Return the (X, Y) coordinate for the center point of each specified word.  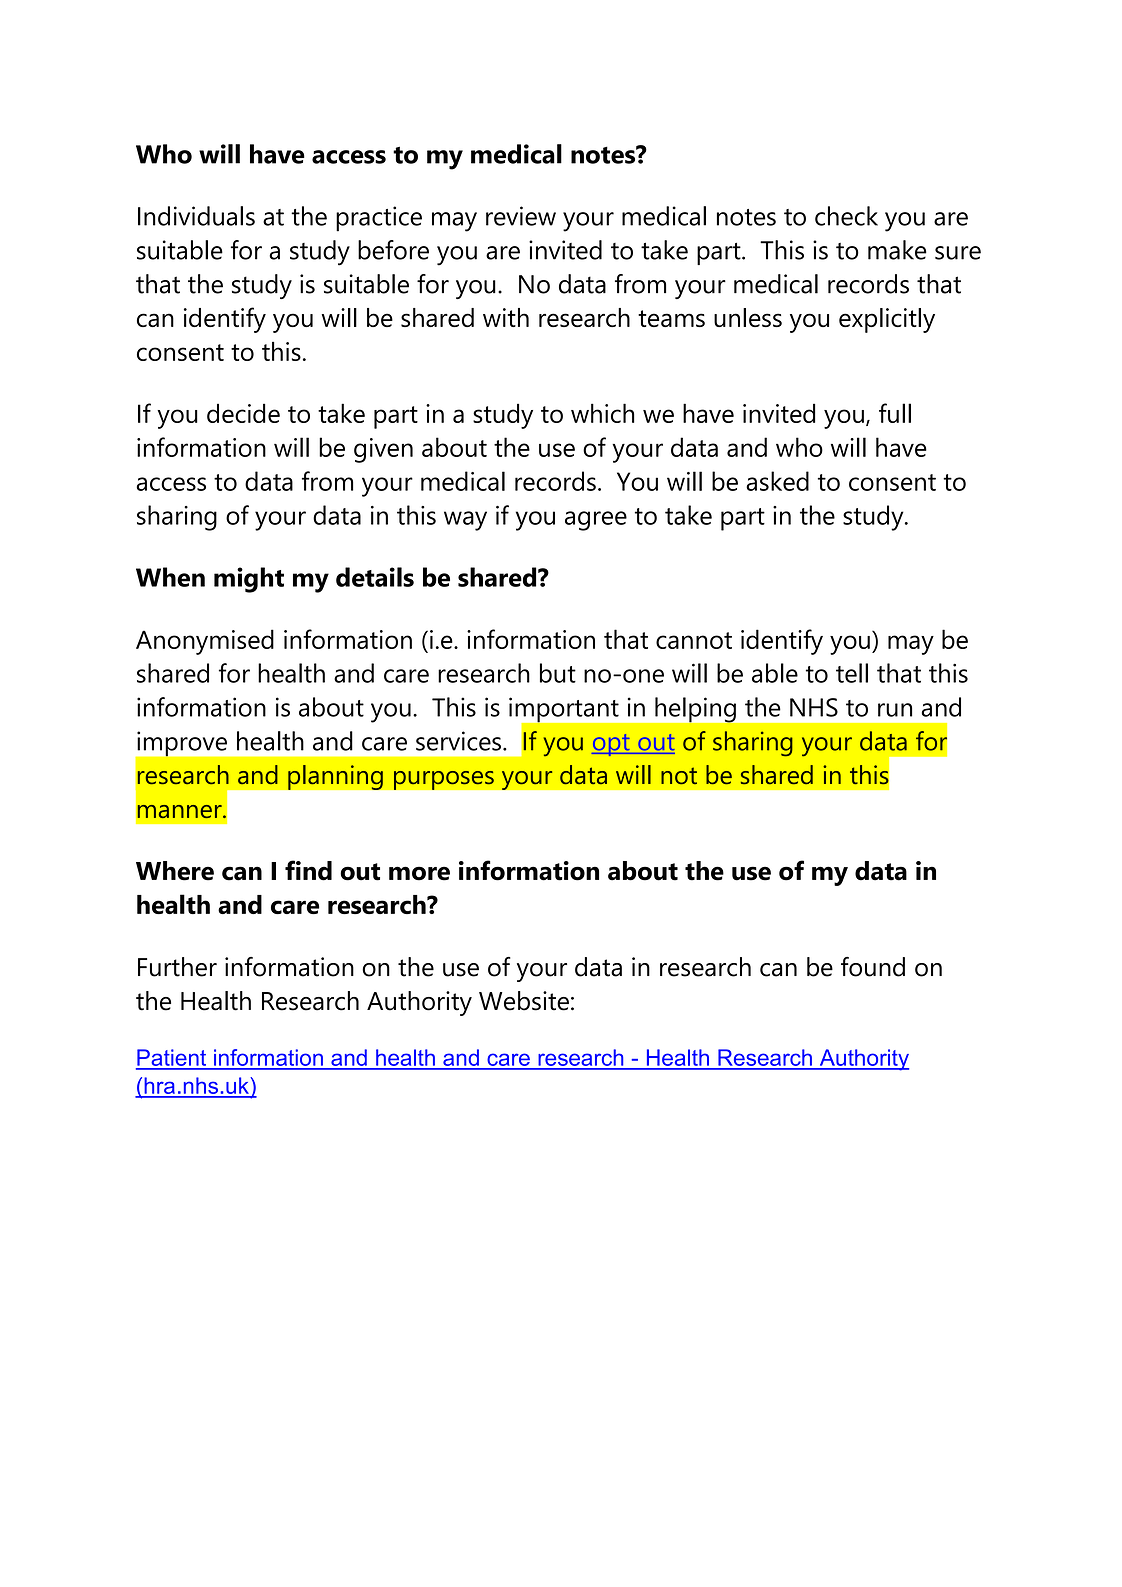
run (895, 710)
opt (612, 745)
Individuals (196, 216)
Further (177, 967)
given (383, 450)
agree (596, 521)
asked (777, 481)
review (521, 216)
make (897, 250)
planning (335, 777)
